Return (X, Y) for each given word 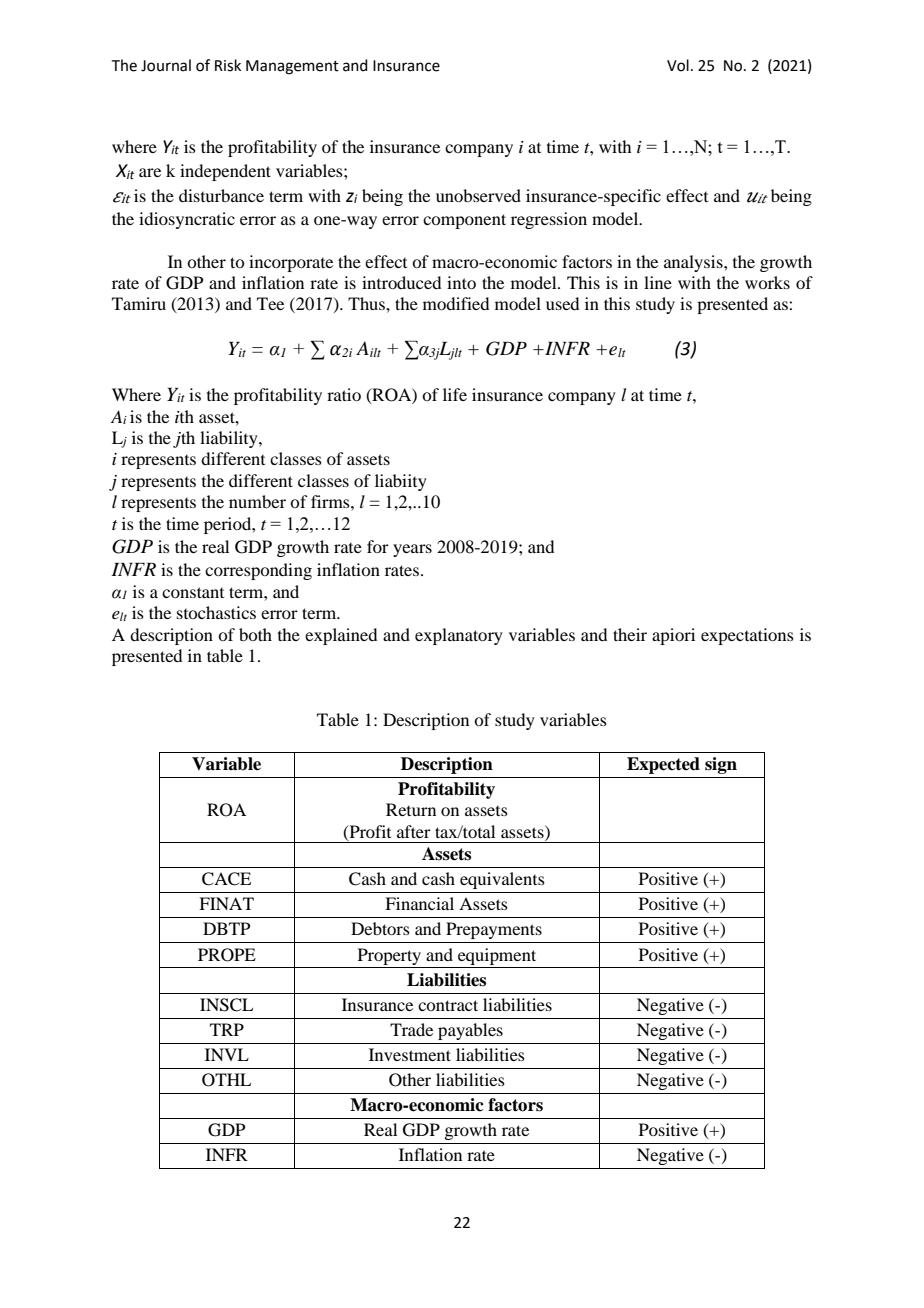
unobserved (478, 195)
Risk (228, 65)
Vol (678, 65)
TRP (227, 1029)
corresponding (258, 571)
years (412, 550)
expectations (747, 636)
